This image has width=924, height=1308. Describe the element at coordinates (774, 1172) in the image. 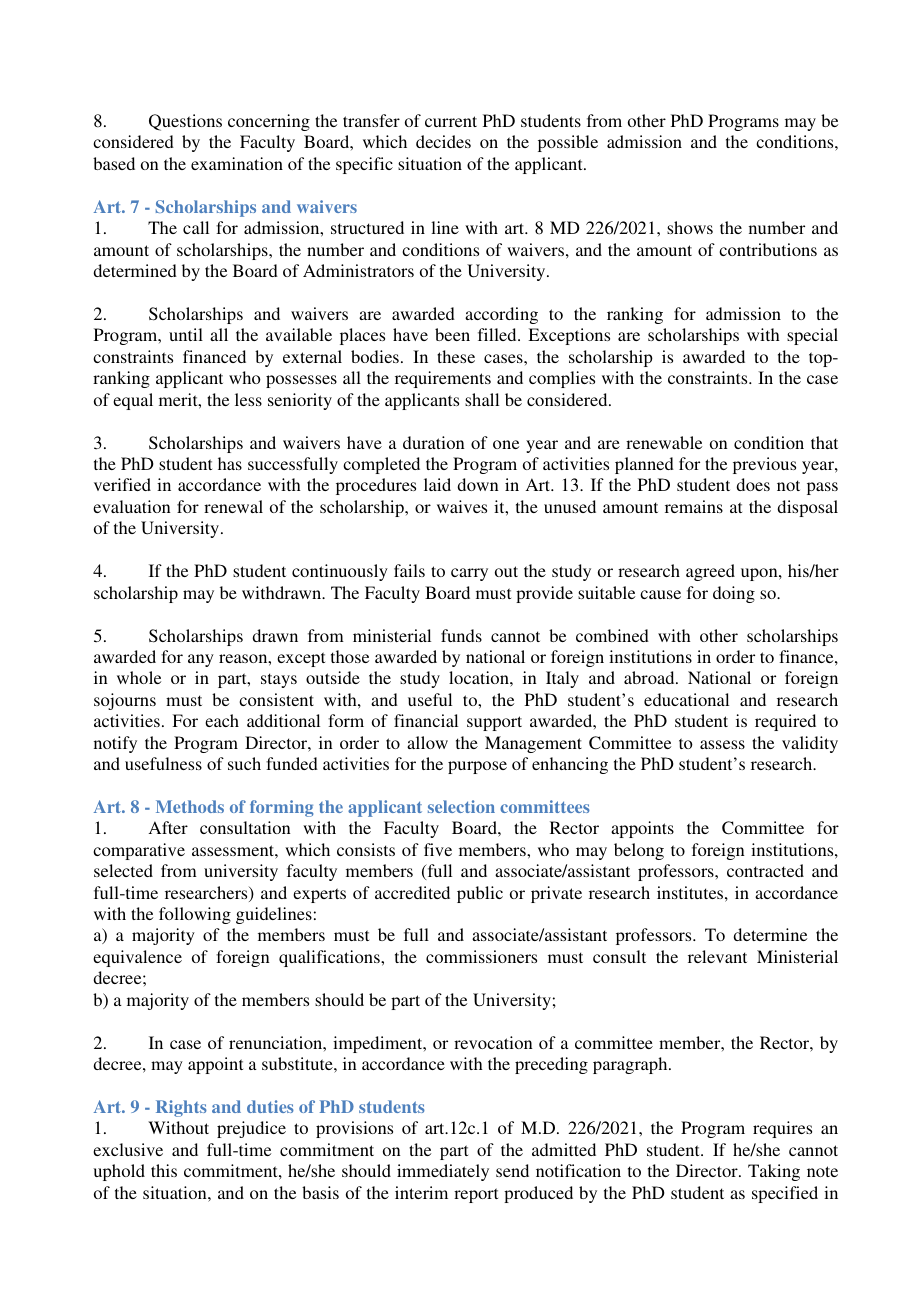

I see `Taking` at that location.
